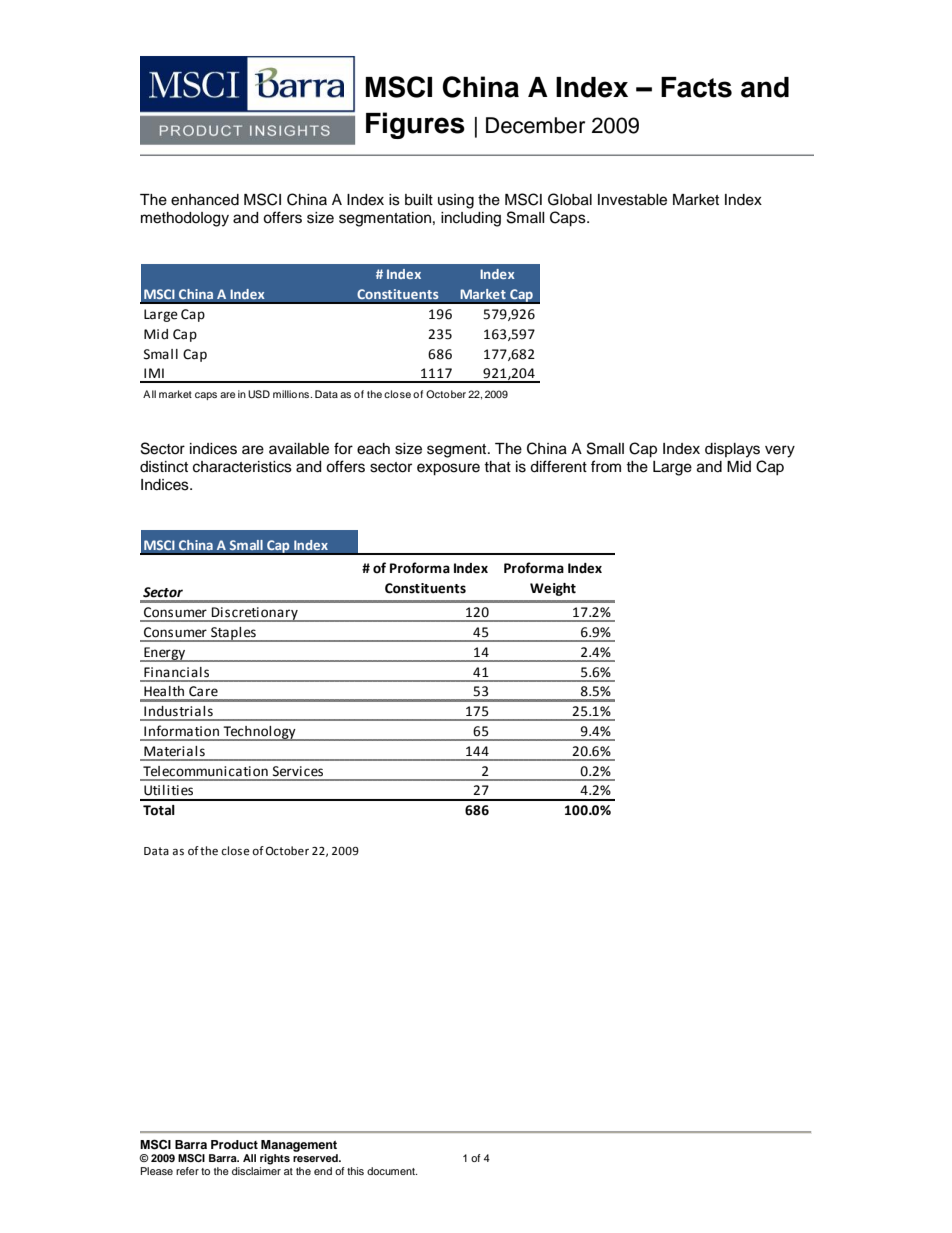  I want to click on that, so click(497, 466).
